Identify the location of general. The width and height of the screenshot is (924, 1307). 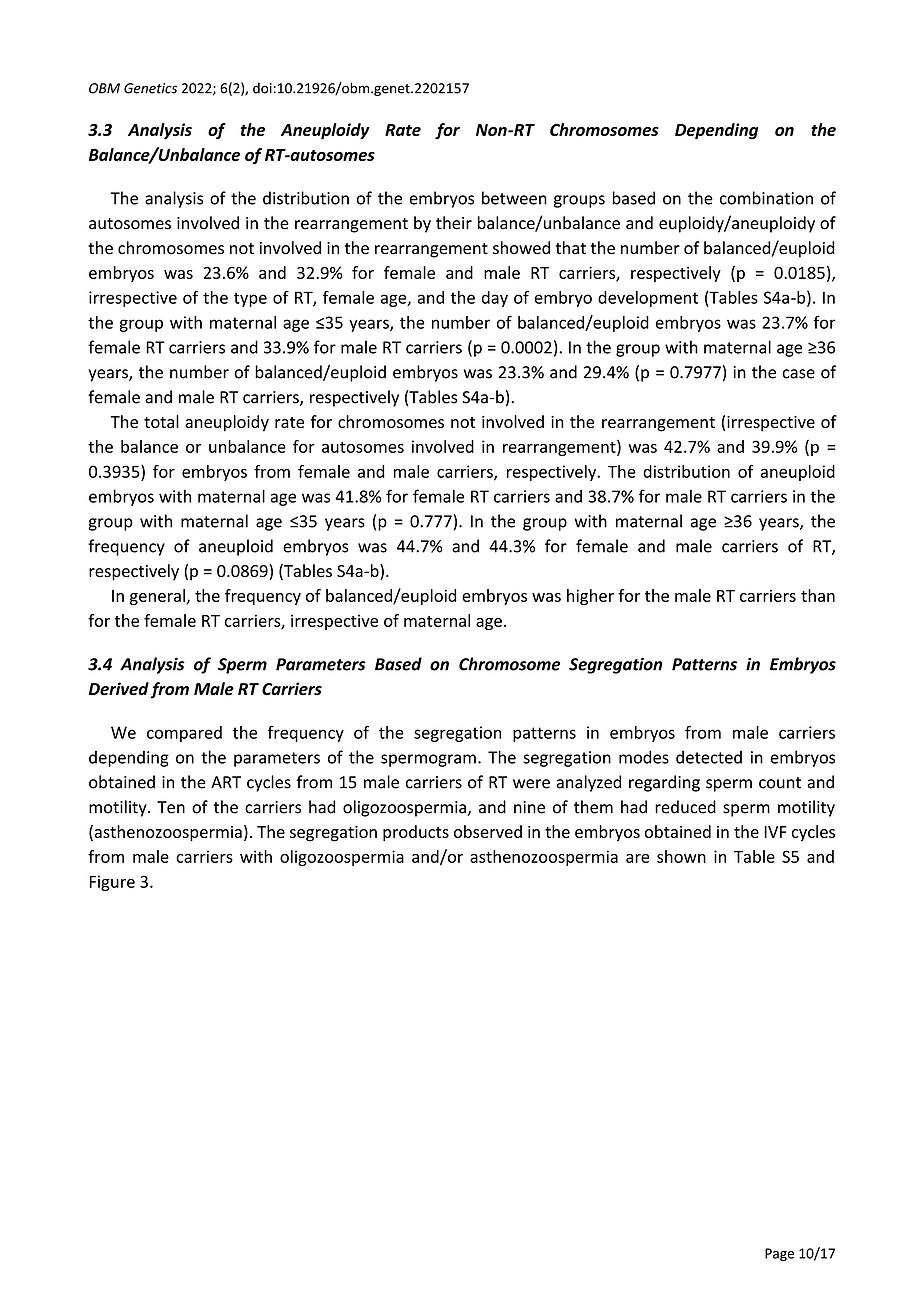
(158, 597).
